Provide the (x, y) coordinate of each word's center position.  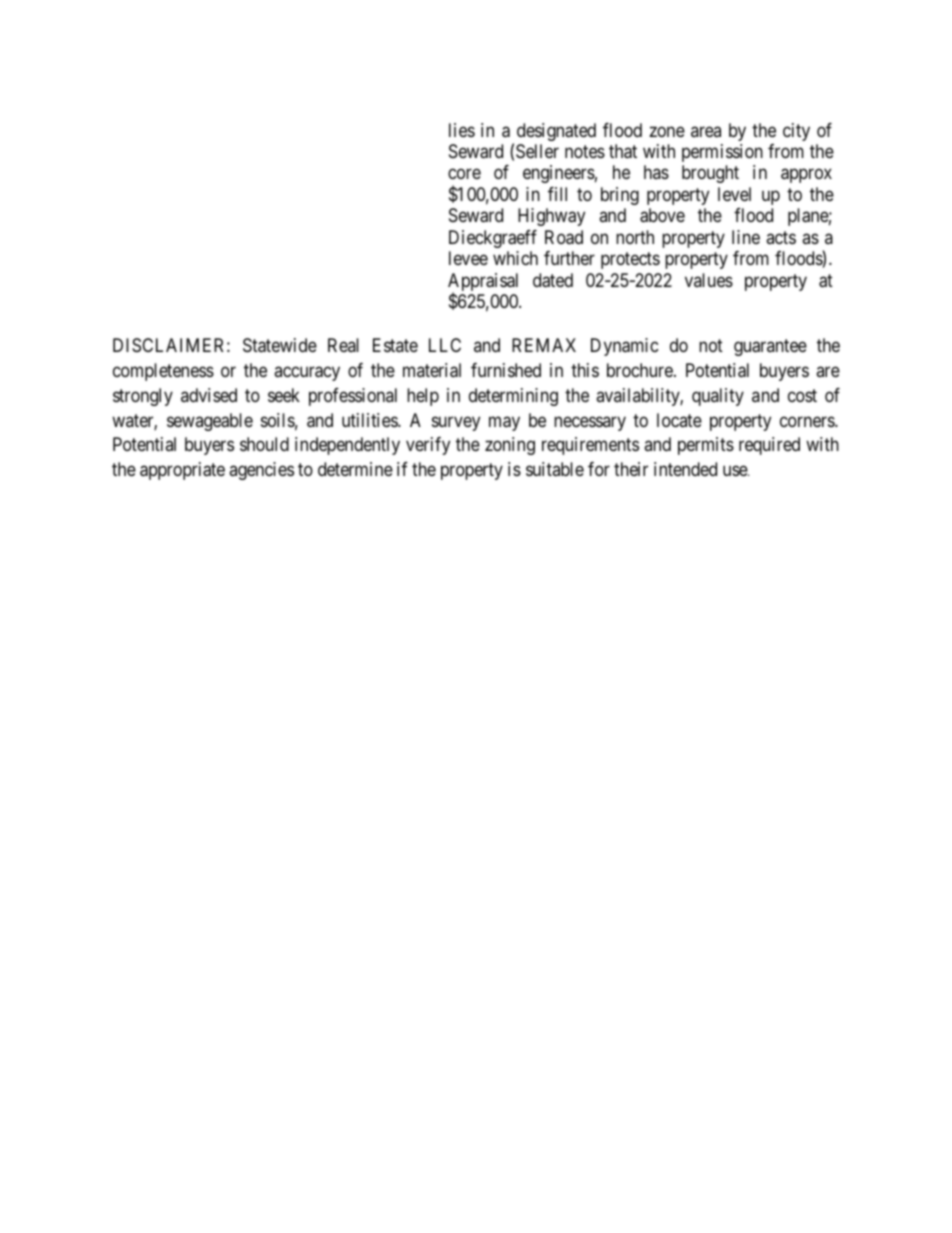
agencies (261, 471)
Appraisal (483, 283)
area (706, 131)
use (736, 470)
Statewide (280, 345)
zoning (510, 446)
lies (462, 130)
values (709, 280)
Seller (537, 151)
